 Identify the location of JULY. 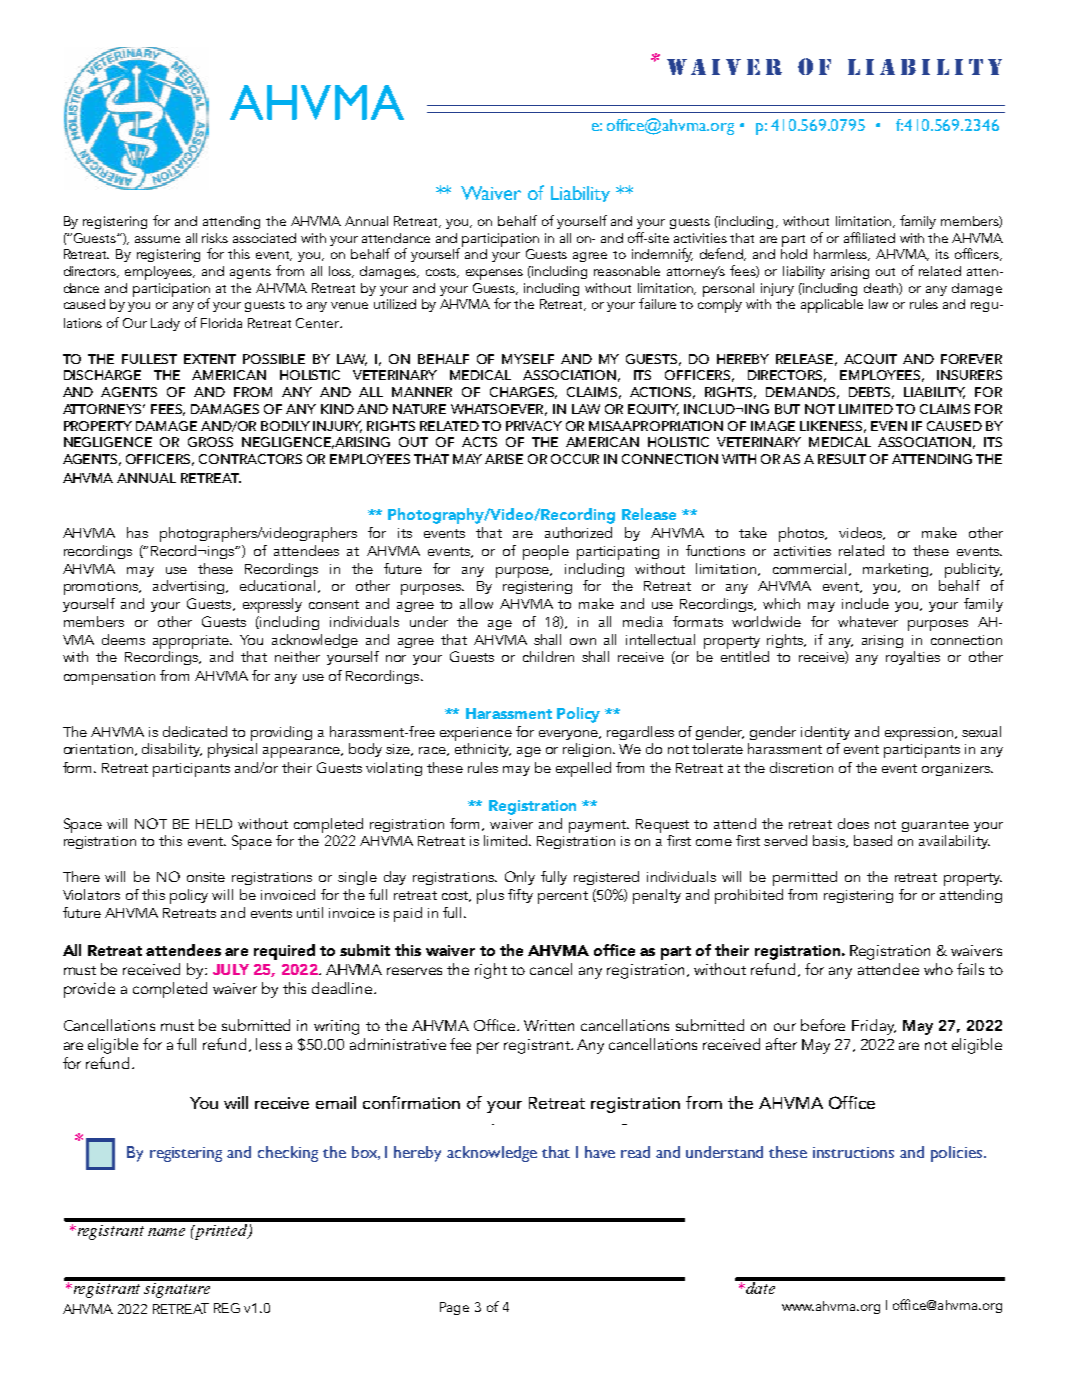
(231, 969).
